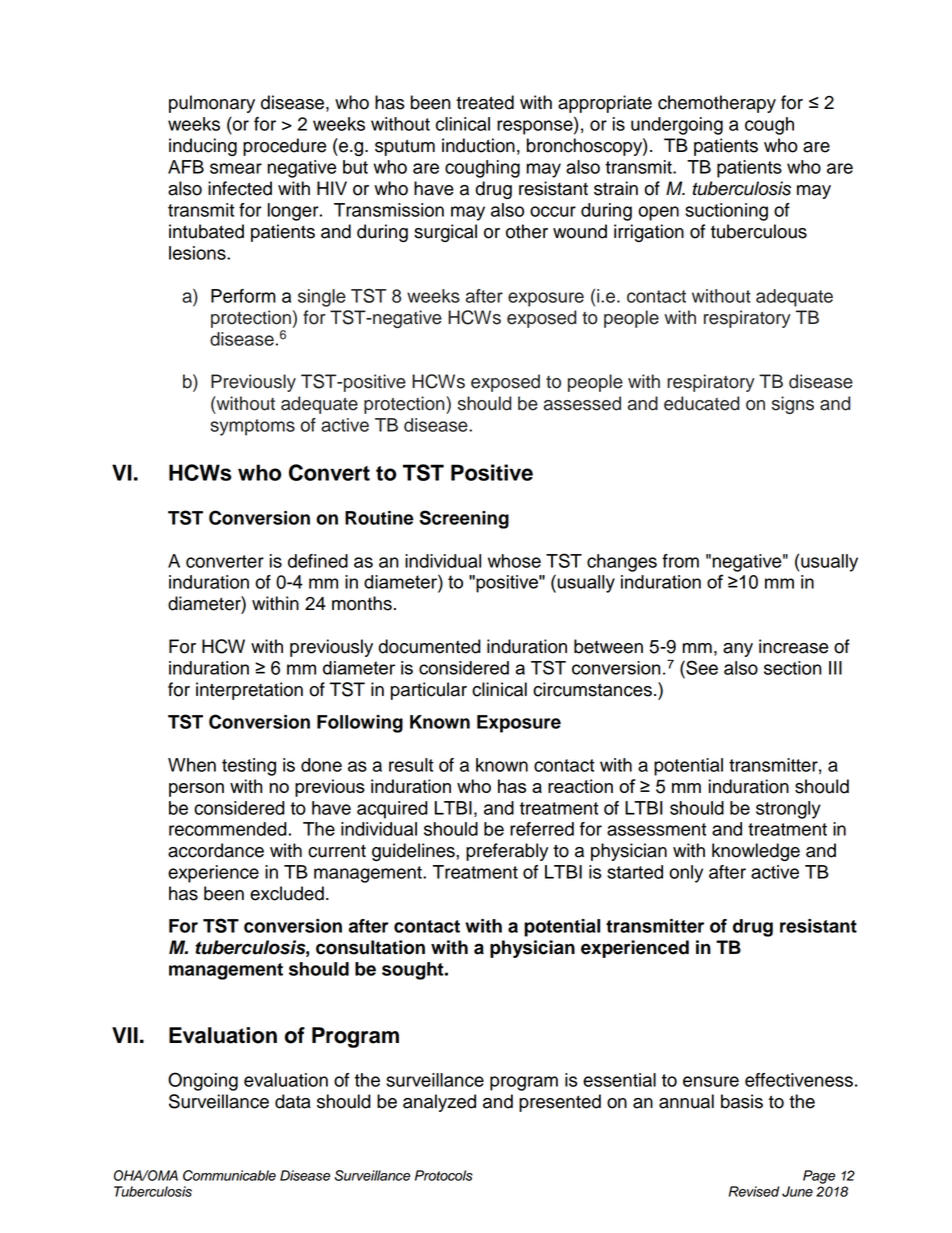  What do you see at coordinates (444, 1175) in the screenshot?
I see `Protocols` at bounding box center [444, 1175].
